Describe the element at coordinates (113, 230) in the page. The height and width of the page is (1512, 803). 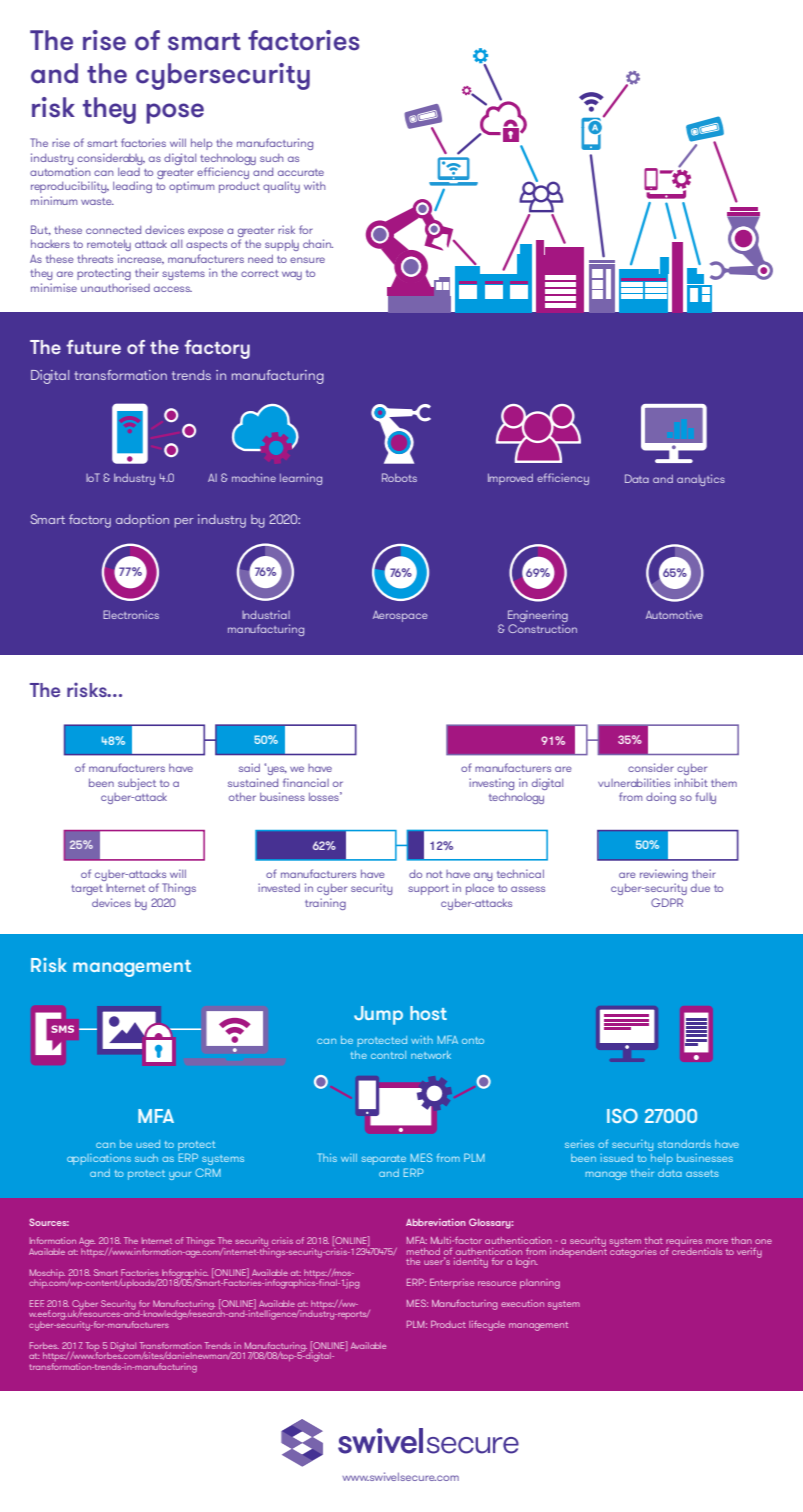
I see `connected` at that location.
